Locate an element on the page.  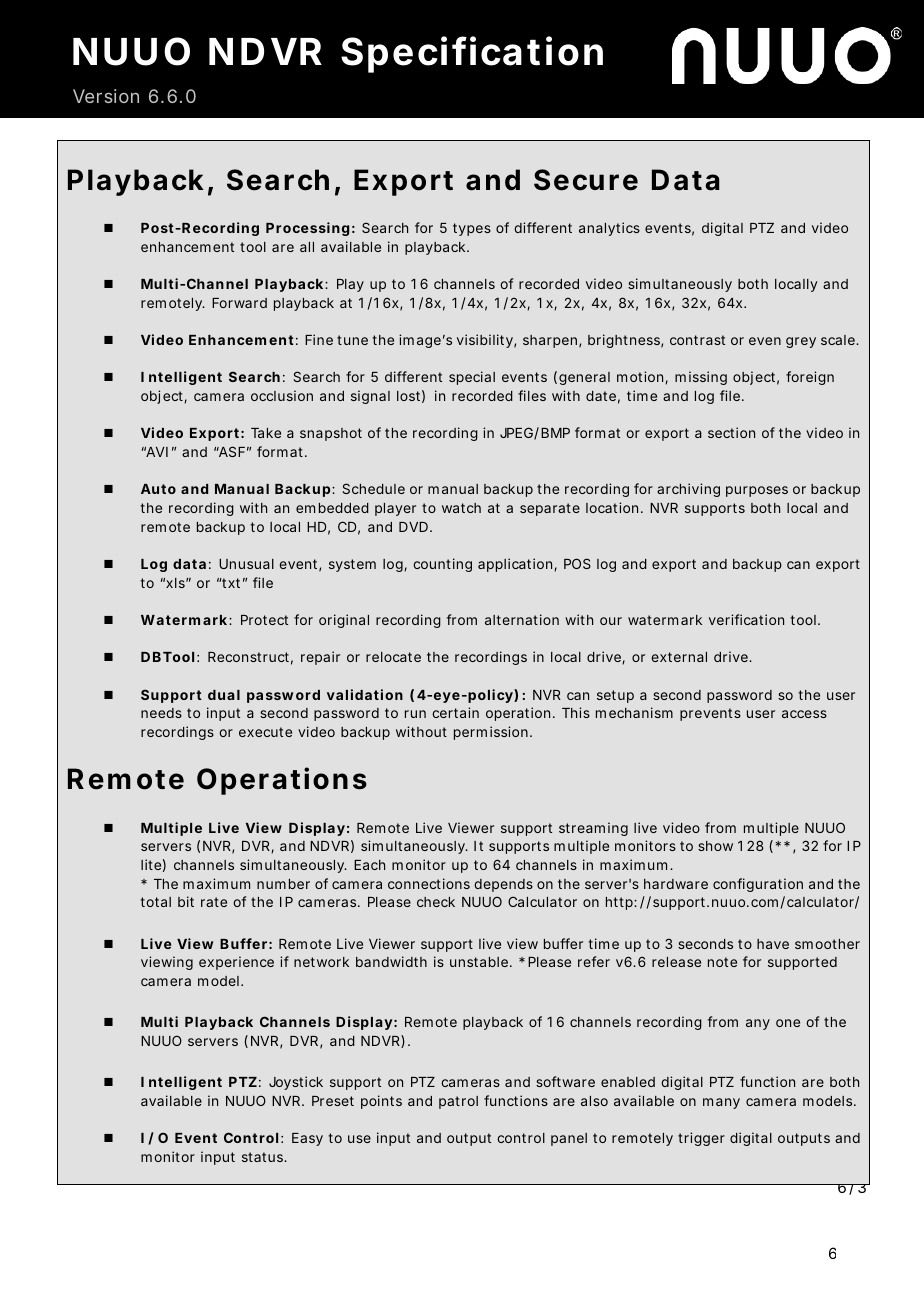
Secure is located at coordinates (586, 180).
